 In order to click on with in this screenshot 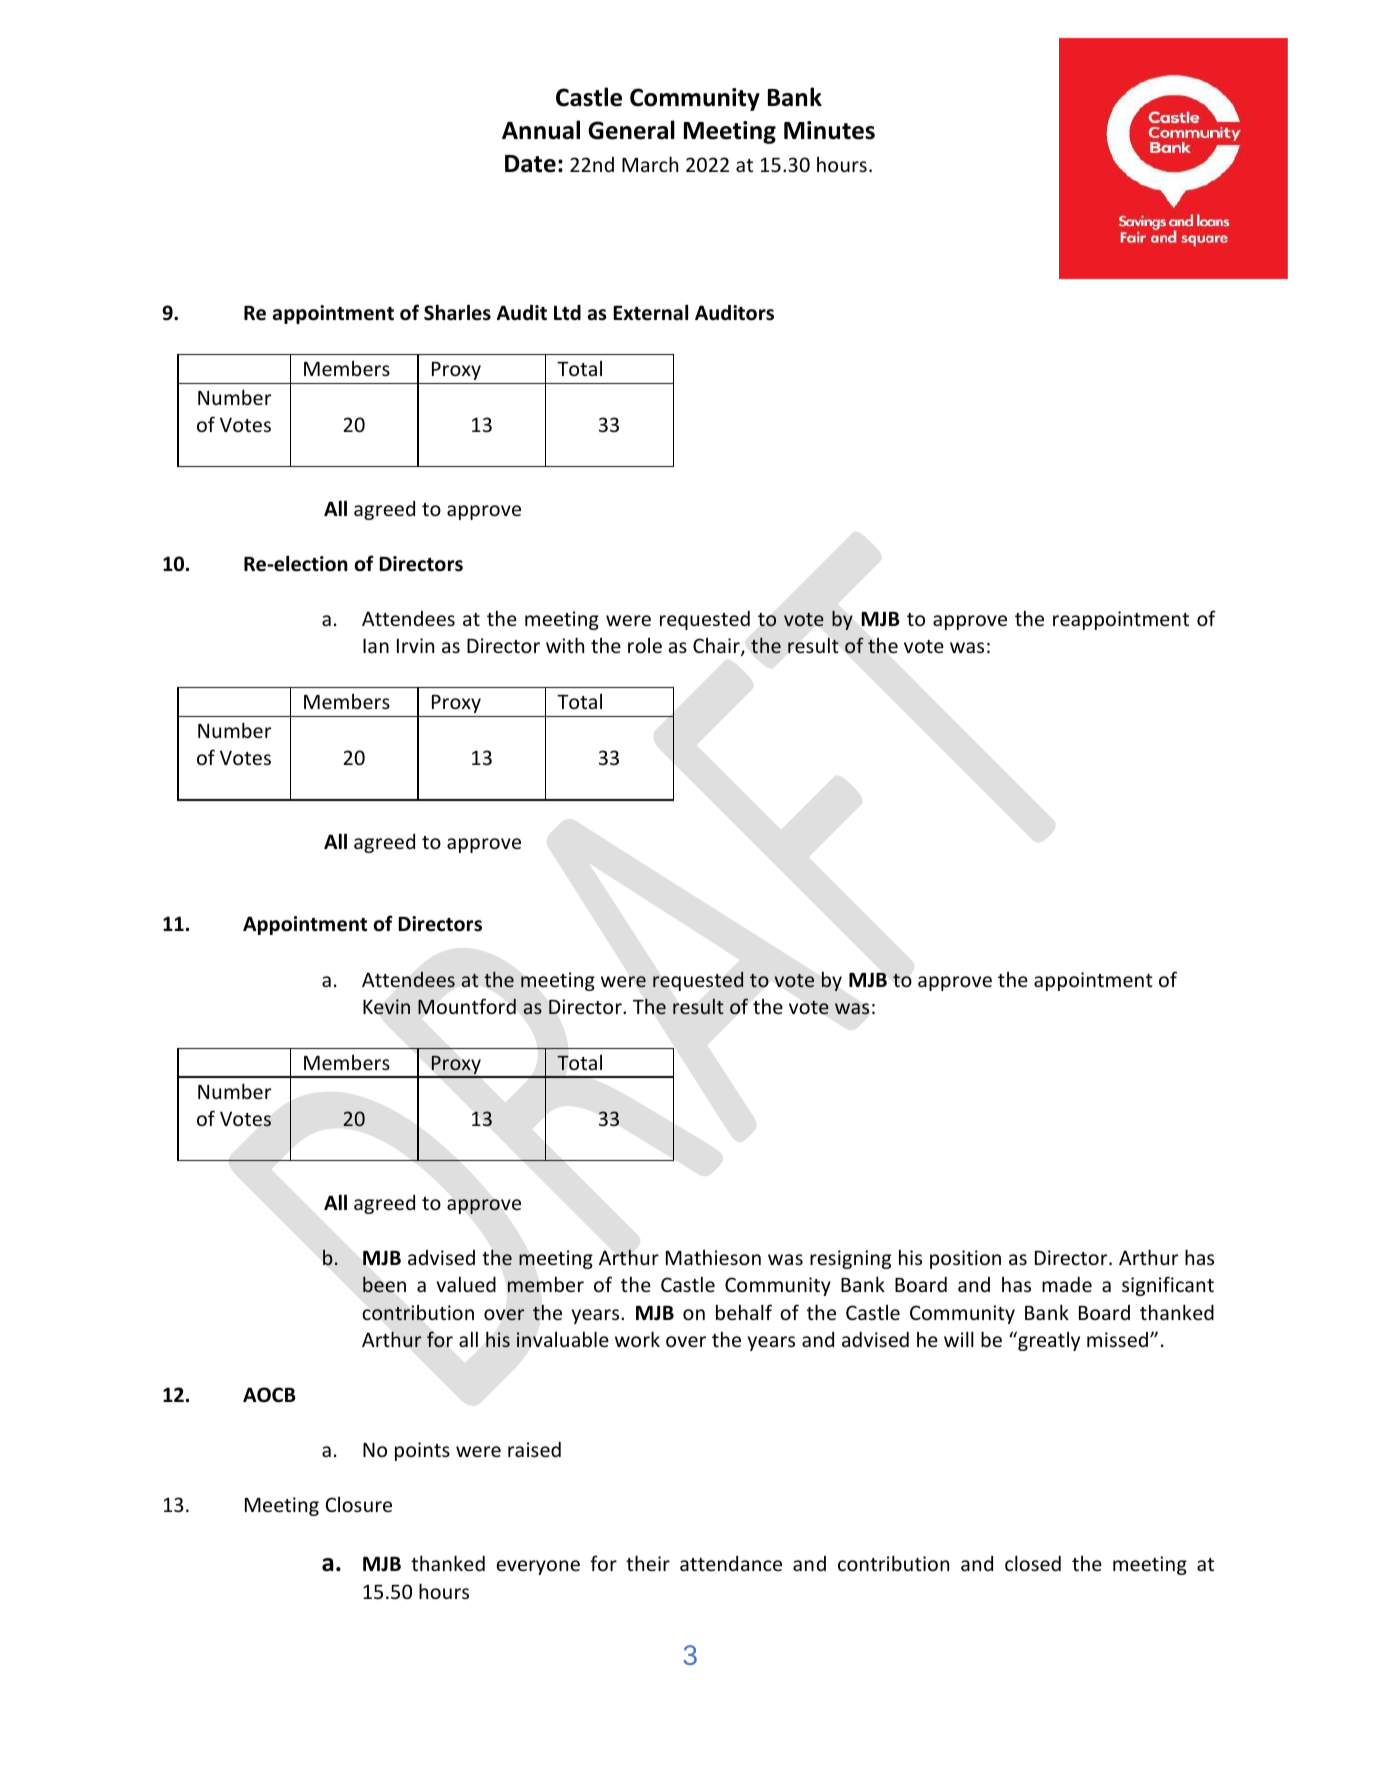, I will do `click(565, 645)`.
